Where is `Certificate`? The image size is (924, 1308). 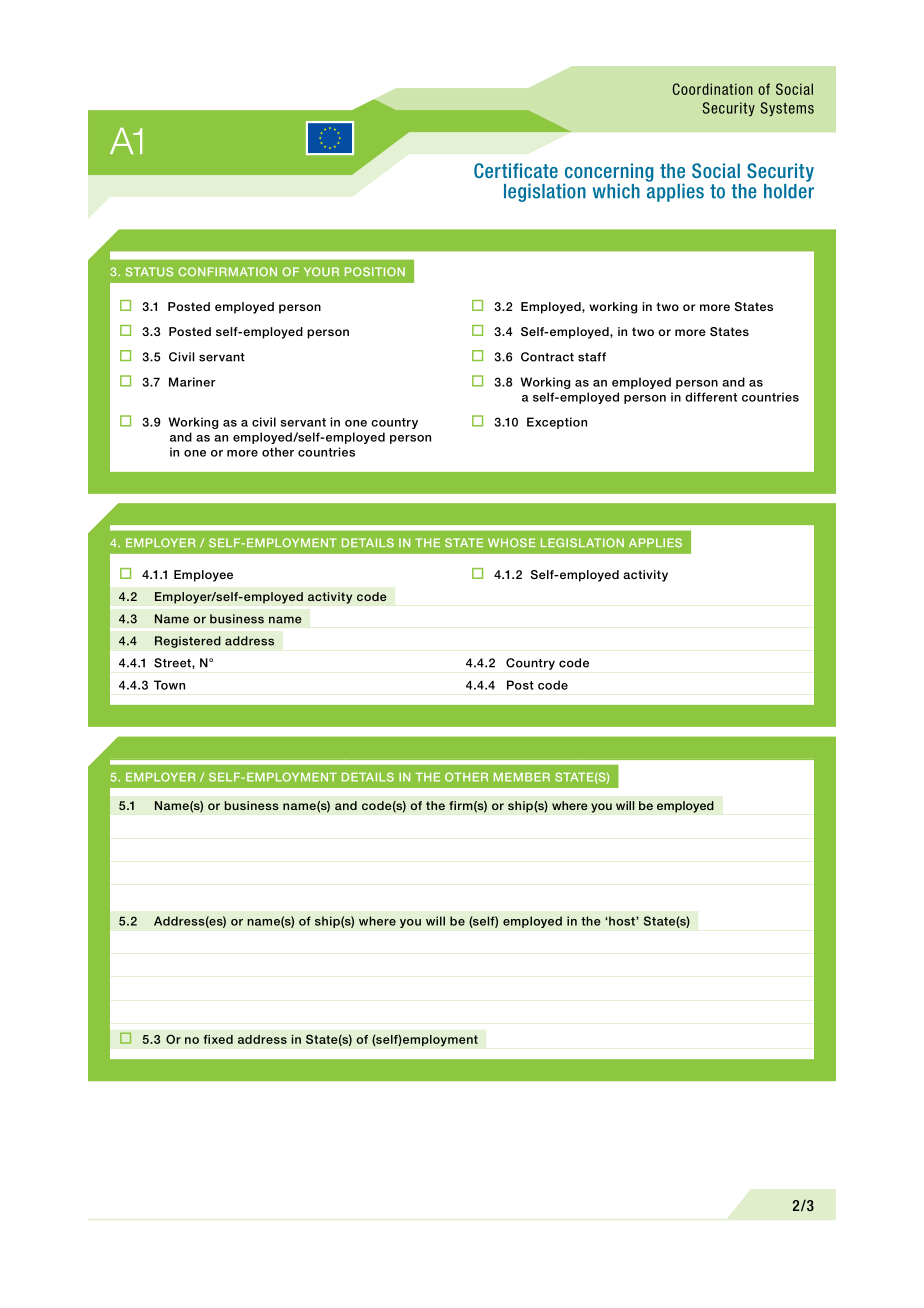
Certificate is located at coordinates (516, 170).
